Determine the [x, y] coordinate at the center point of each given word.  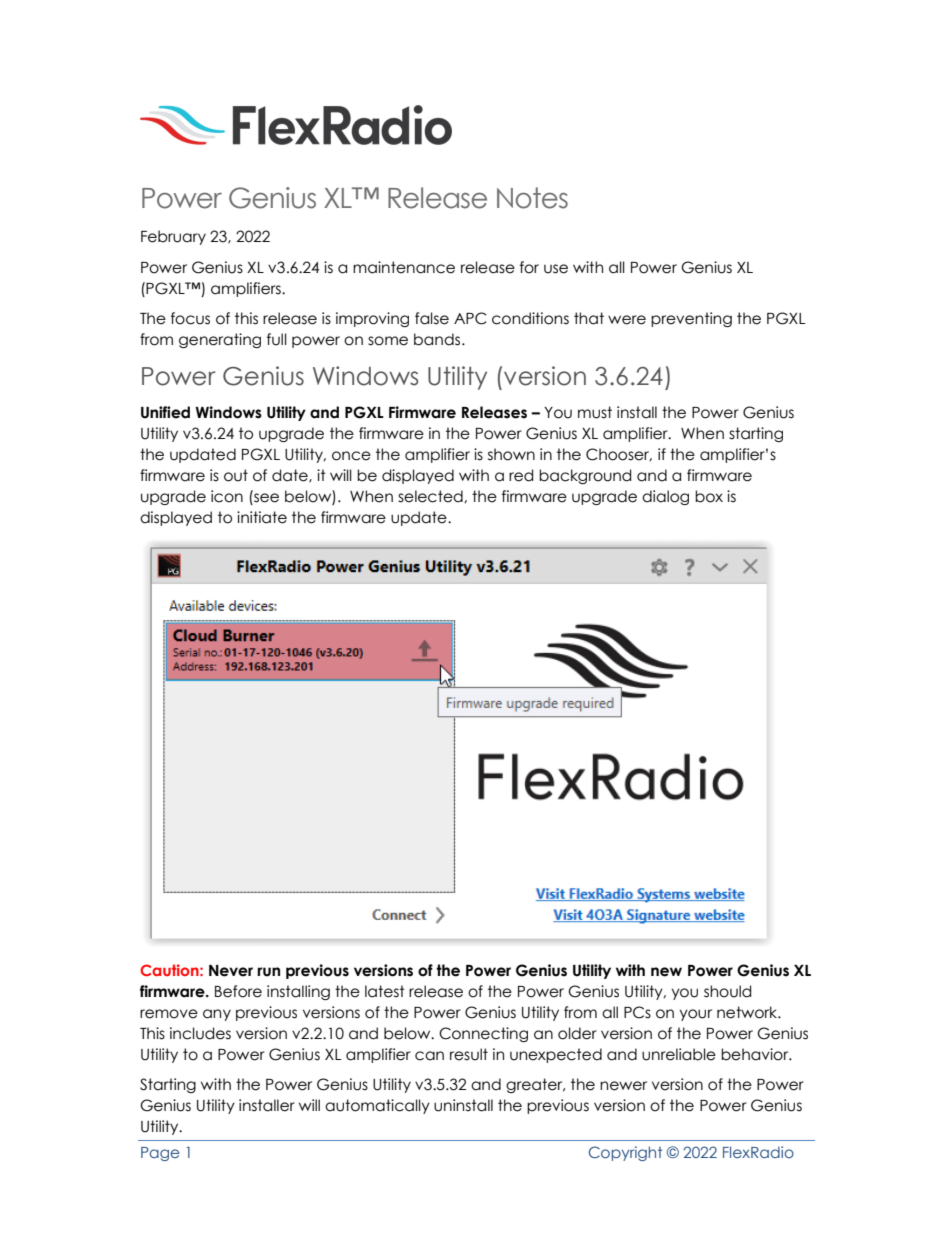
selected [431, 496]
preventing [691, 319]
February [173, 237]
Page [160, 1154]
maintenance [404, 267]
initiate [262, 517]
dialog [665, 497]
